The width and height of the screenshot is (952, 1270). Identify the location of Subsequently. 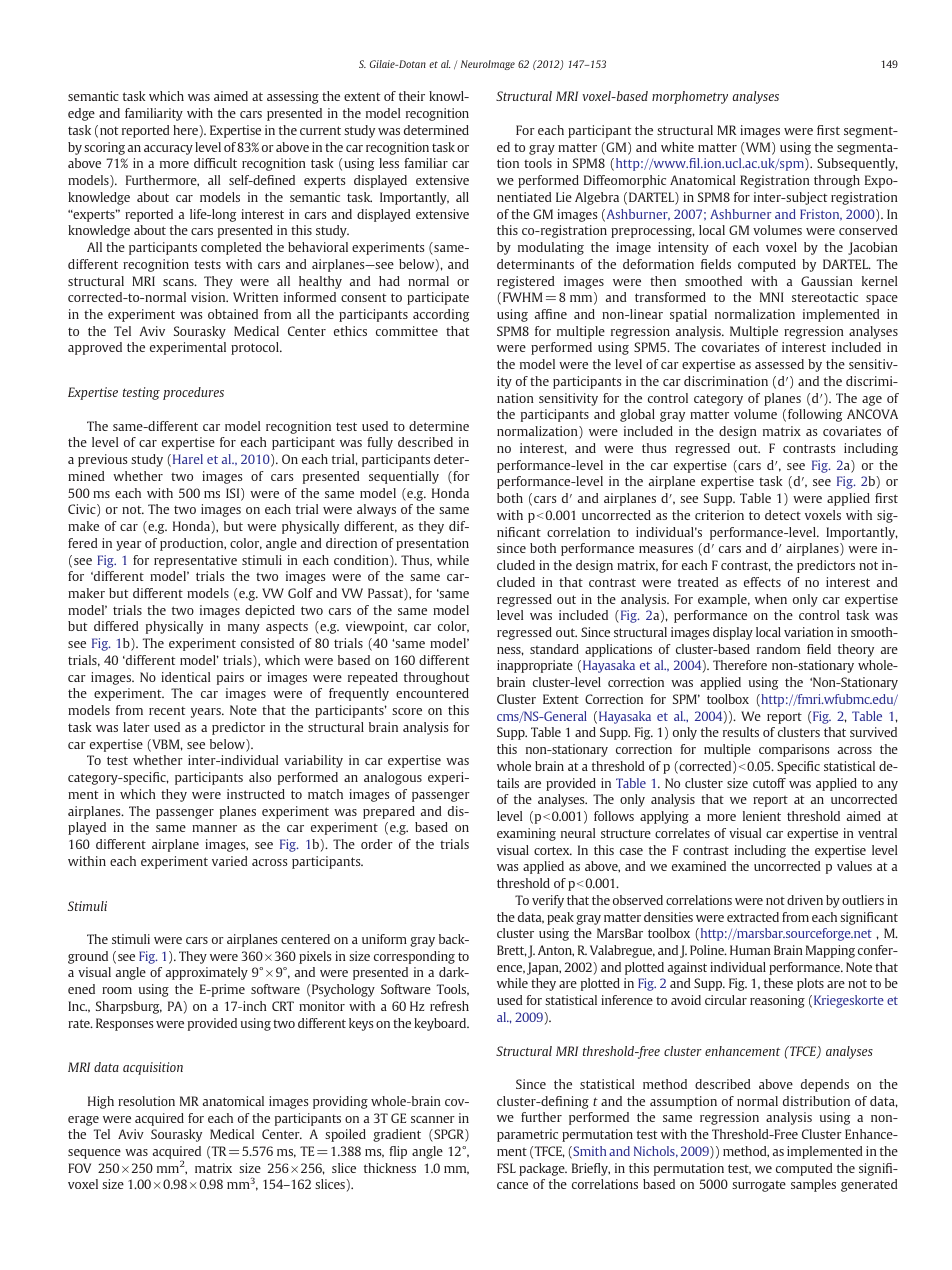
(857, 164).
